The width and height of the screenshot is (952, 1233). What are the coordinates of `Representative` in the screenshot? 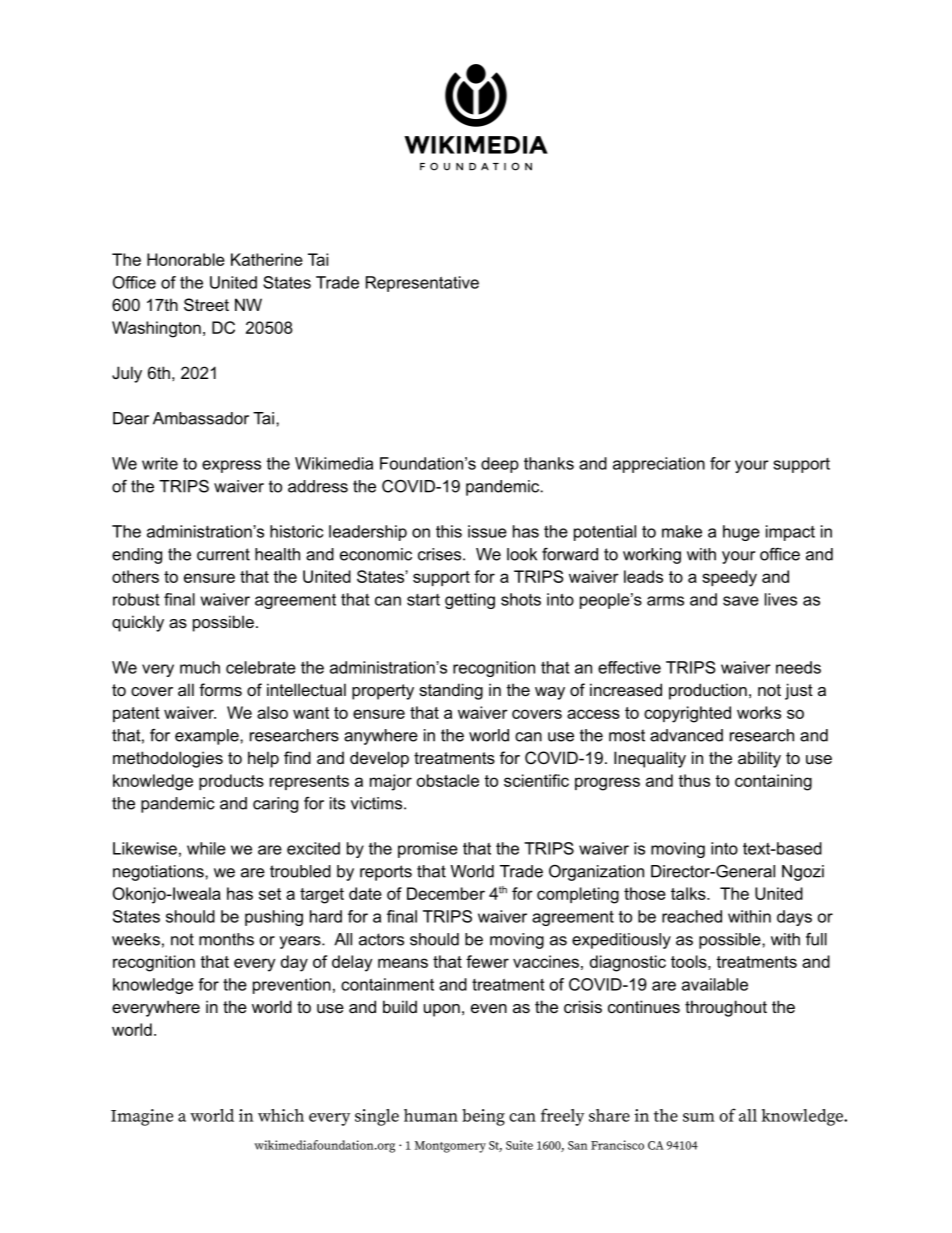 It's located at (422, 284).
